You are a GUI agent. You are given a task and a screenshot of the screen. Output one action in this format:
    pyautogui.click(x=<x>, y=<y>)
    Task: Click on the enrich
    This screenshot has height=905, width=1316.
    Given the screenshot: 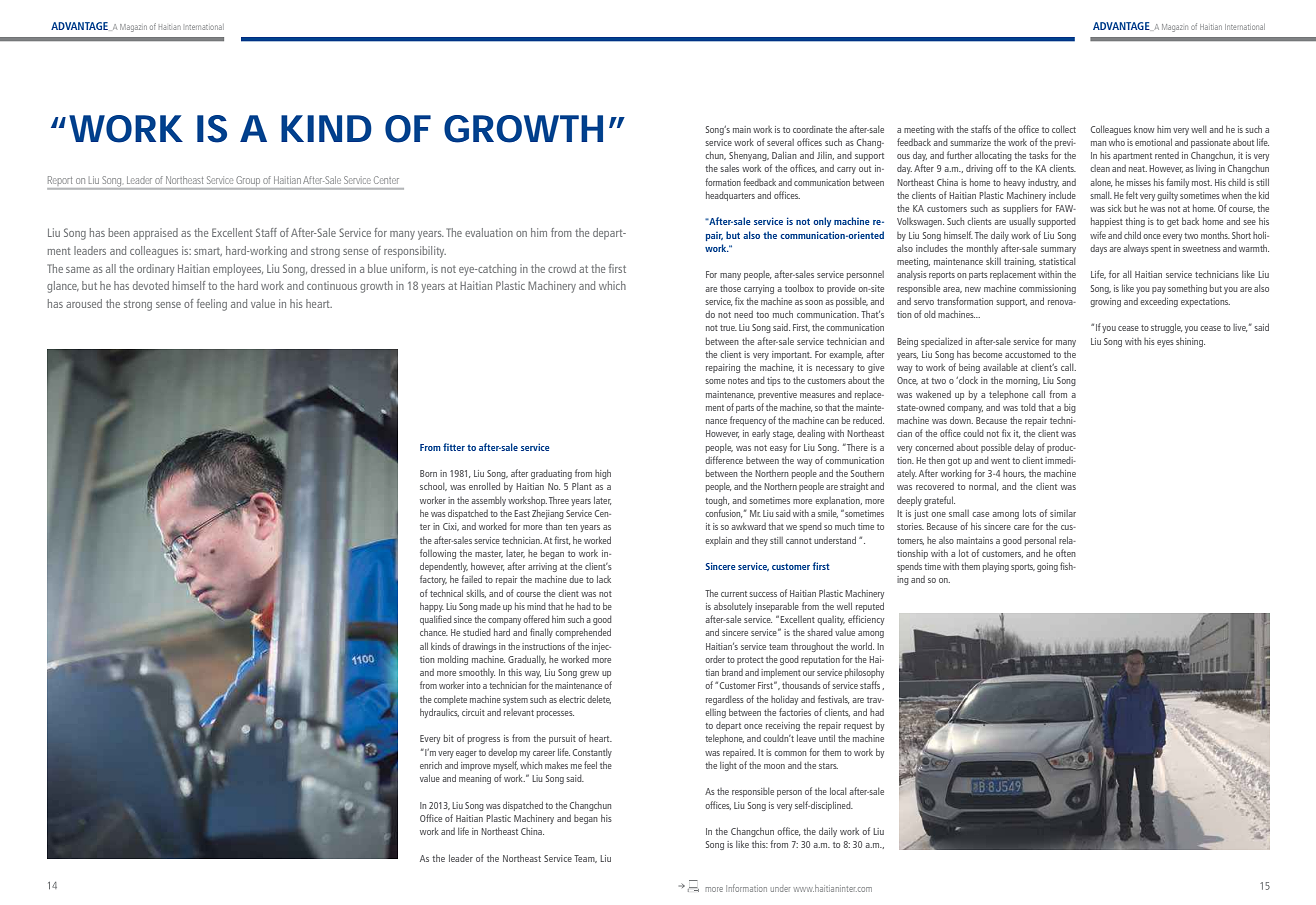 What is the action you would take?
    pyautogui.click(x=431, y=765)
